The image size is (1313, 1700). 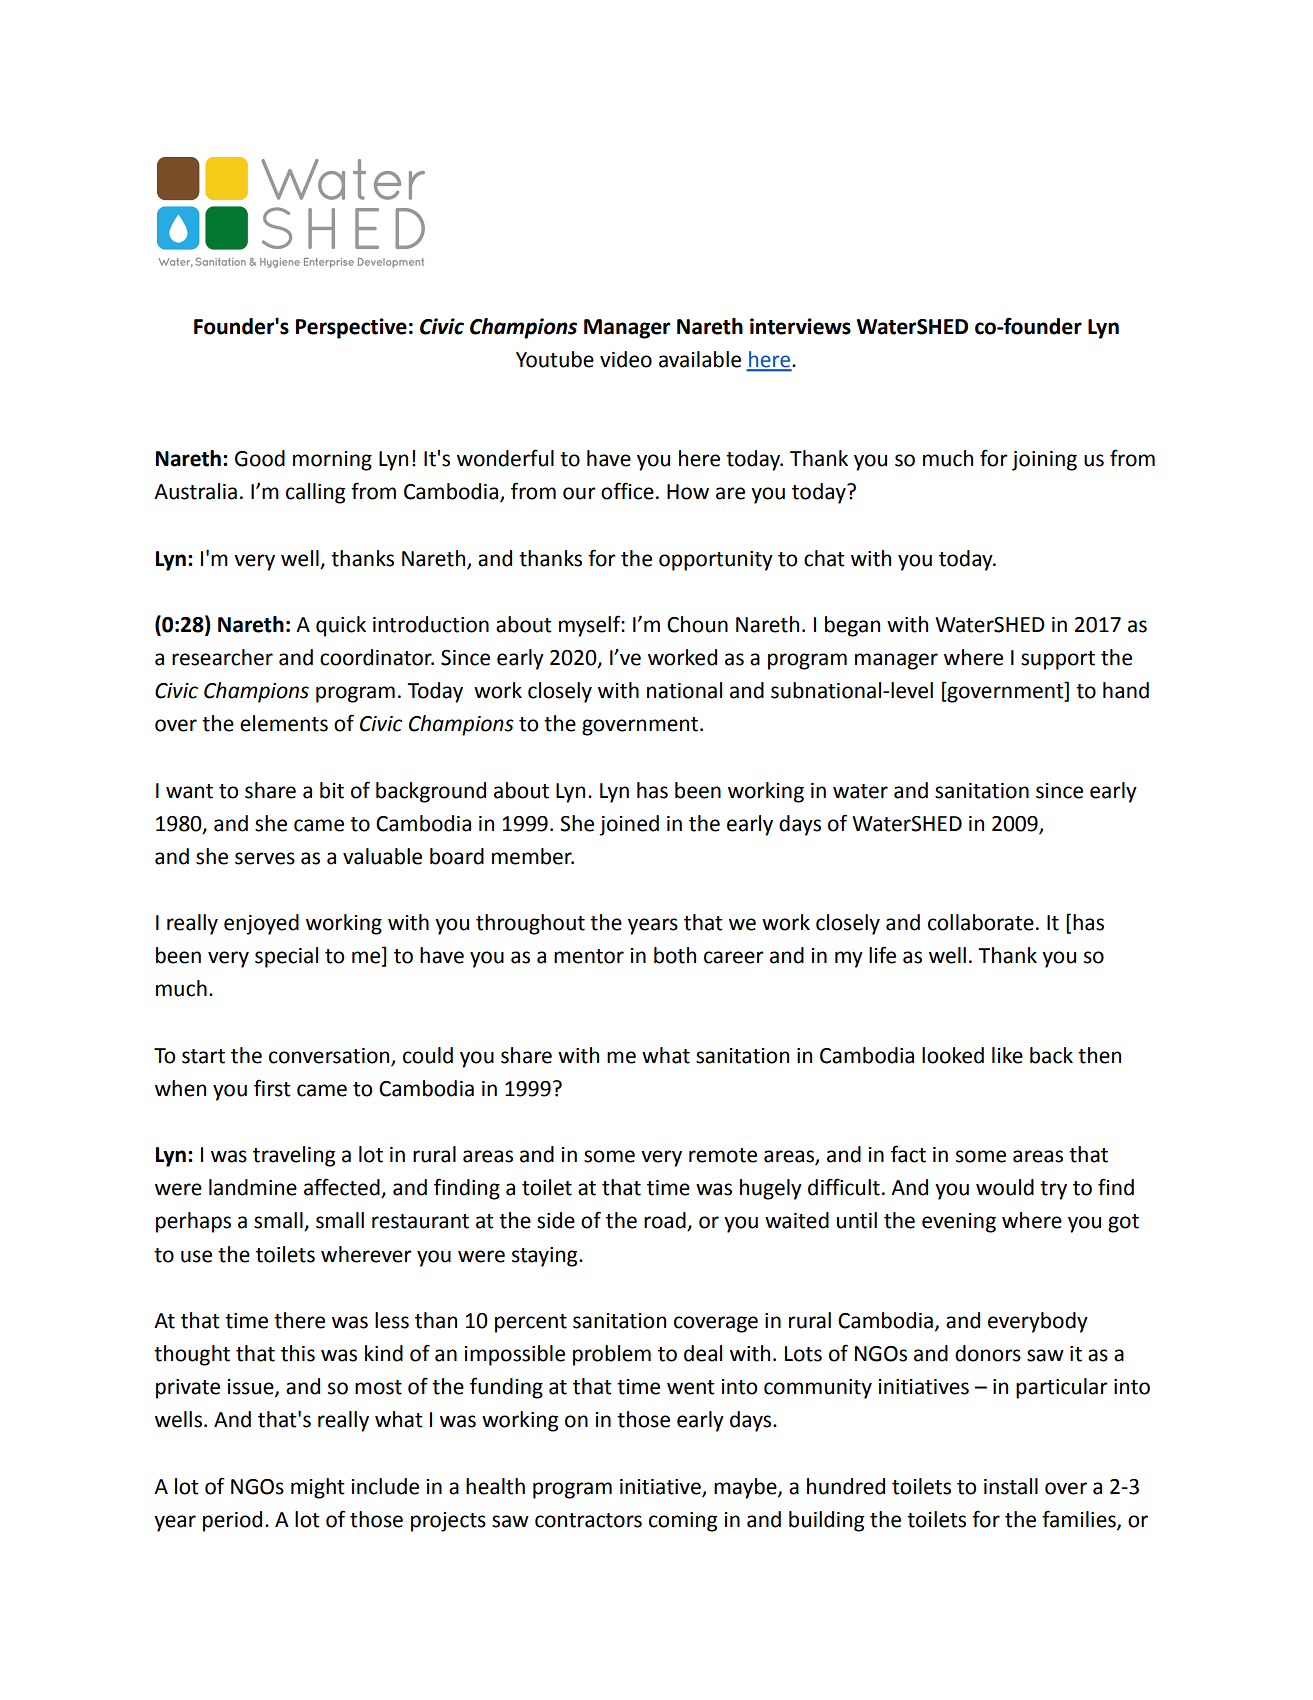 What do you see at coordinates (341, 626) in the image?
I see `quick` at bounding box center [341, 626].
